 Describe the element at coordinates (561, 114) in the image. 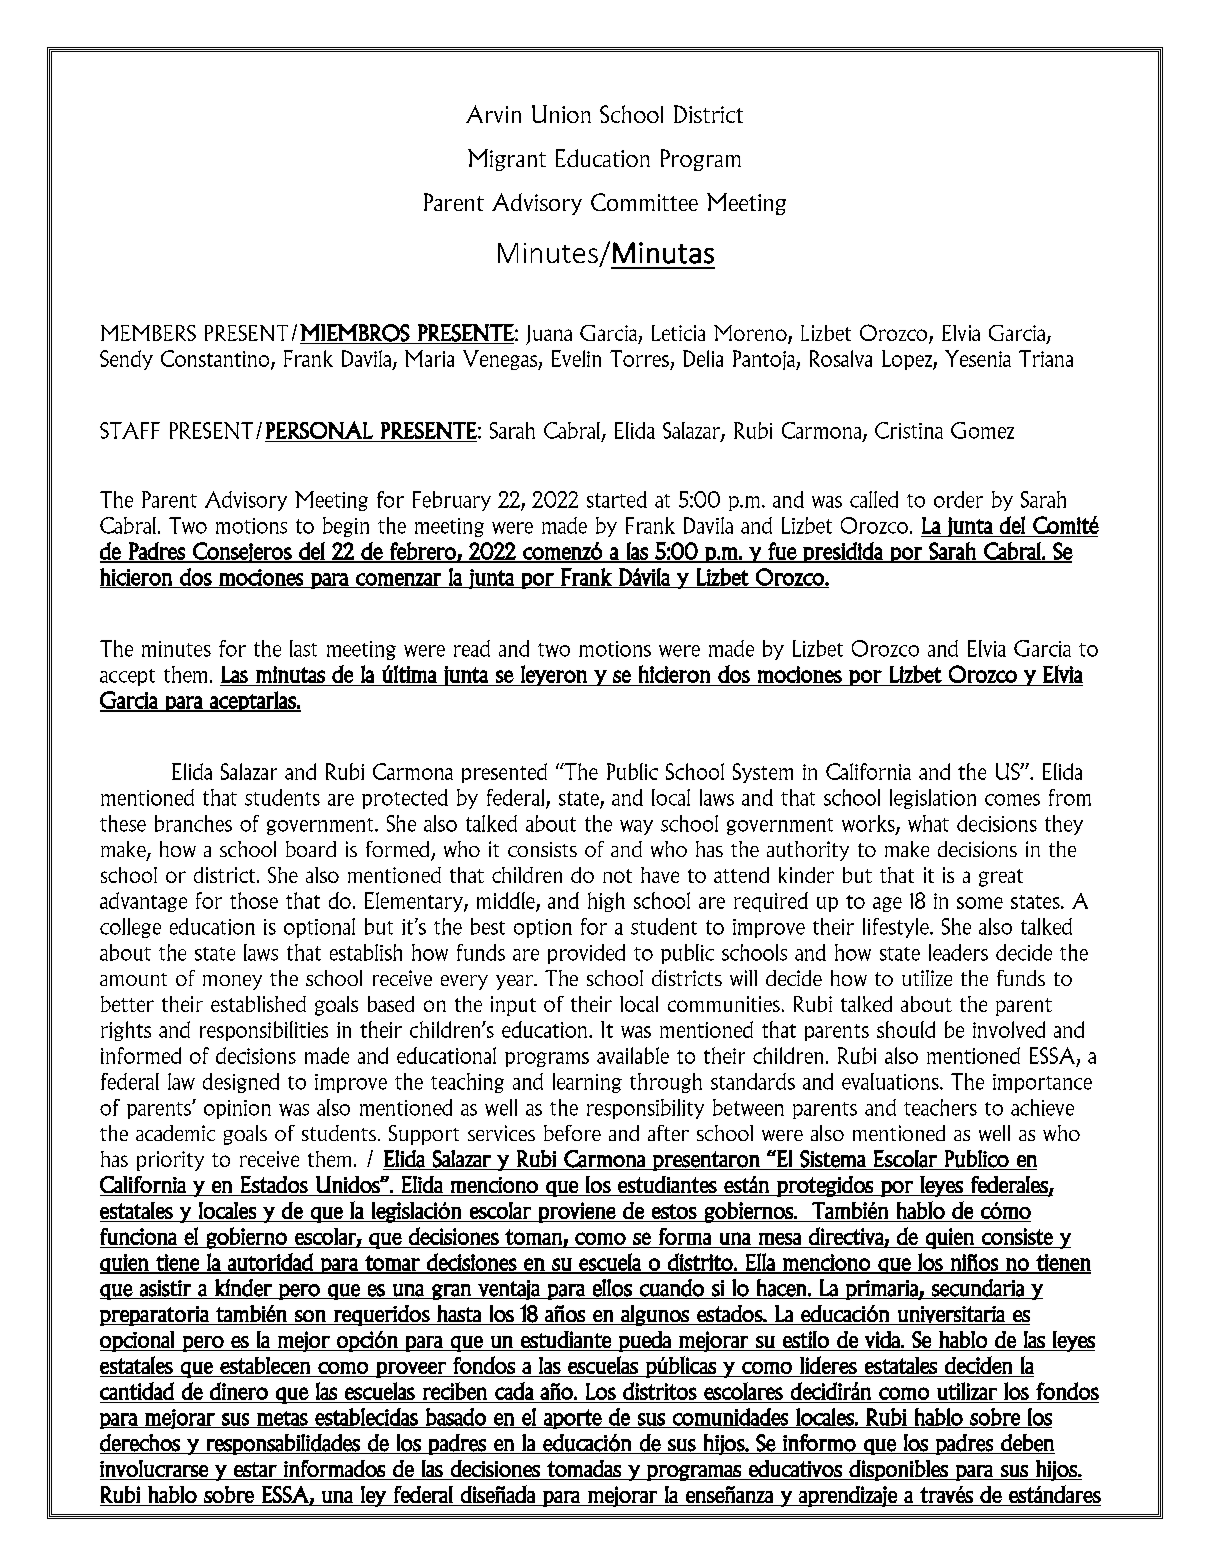

I see `Union` at that location.
